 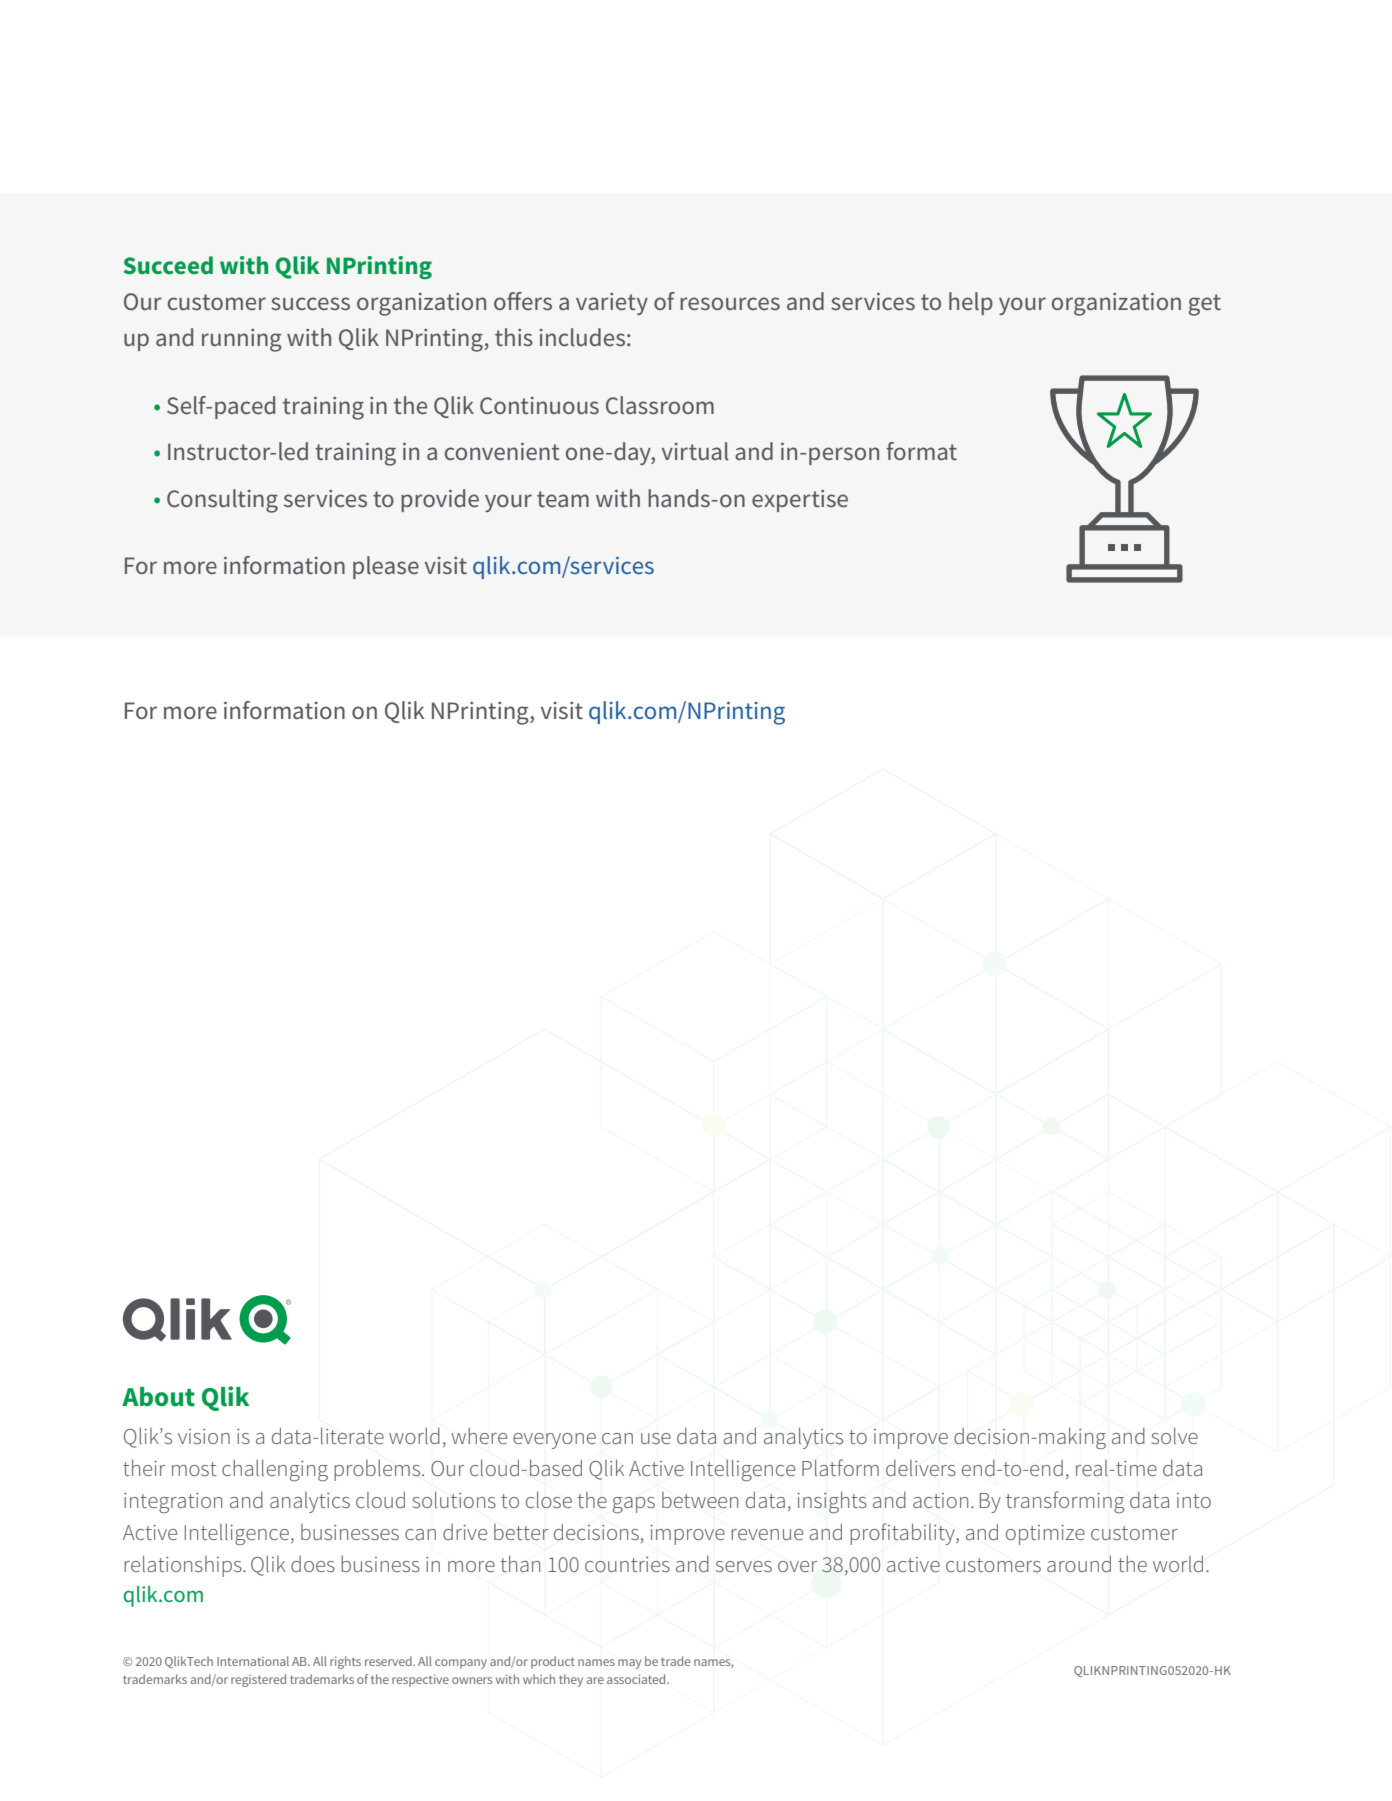 I want to click on solve, so click(x=1174, y=1436).
